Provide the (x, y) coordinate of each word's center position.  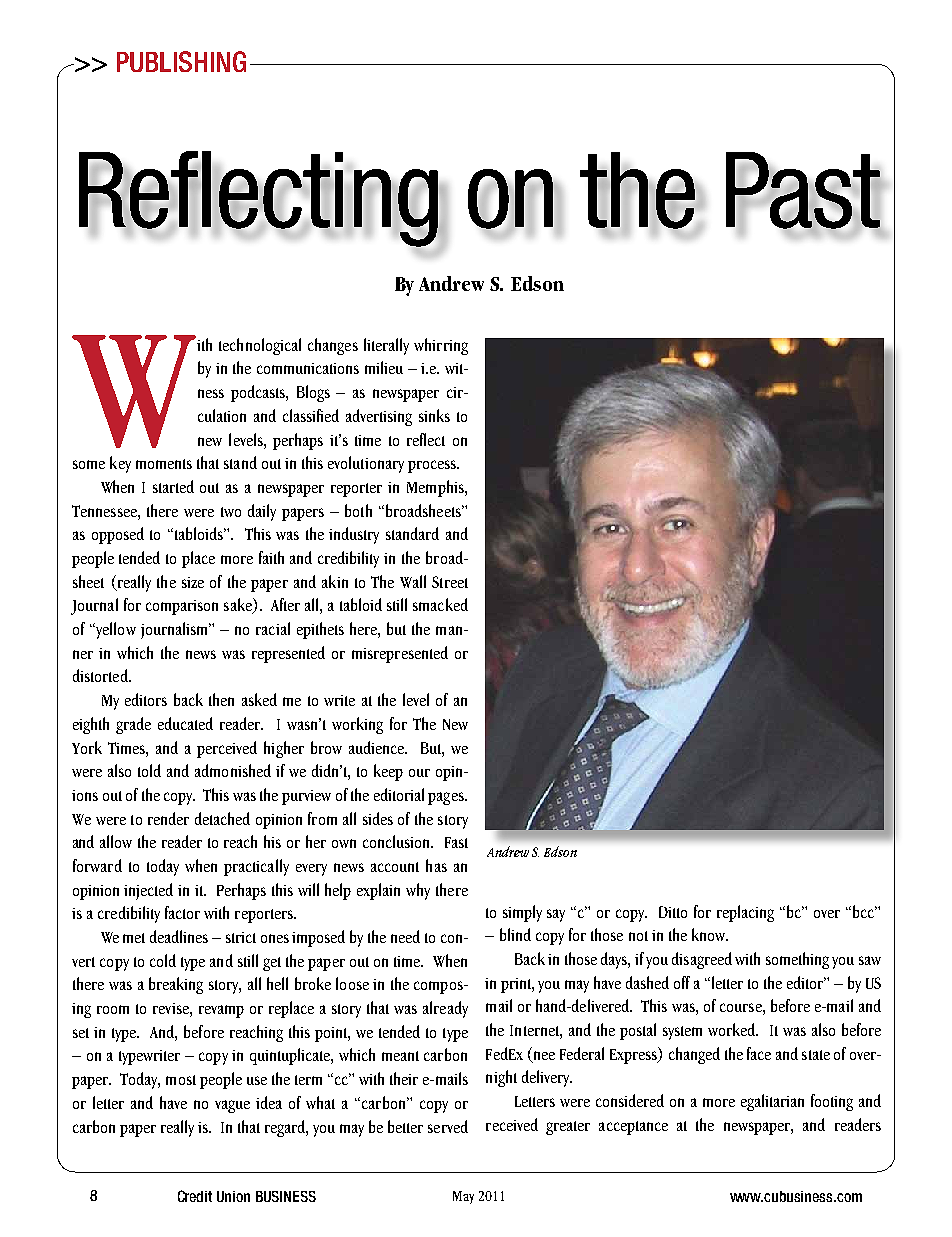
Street (450, 582)
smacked (440, 604)
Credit (195, 1196)
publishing (181, 61)
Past (804, 191)
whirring (441, 346)
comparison (182, 607)
